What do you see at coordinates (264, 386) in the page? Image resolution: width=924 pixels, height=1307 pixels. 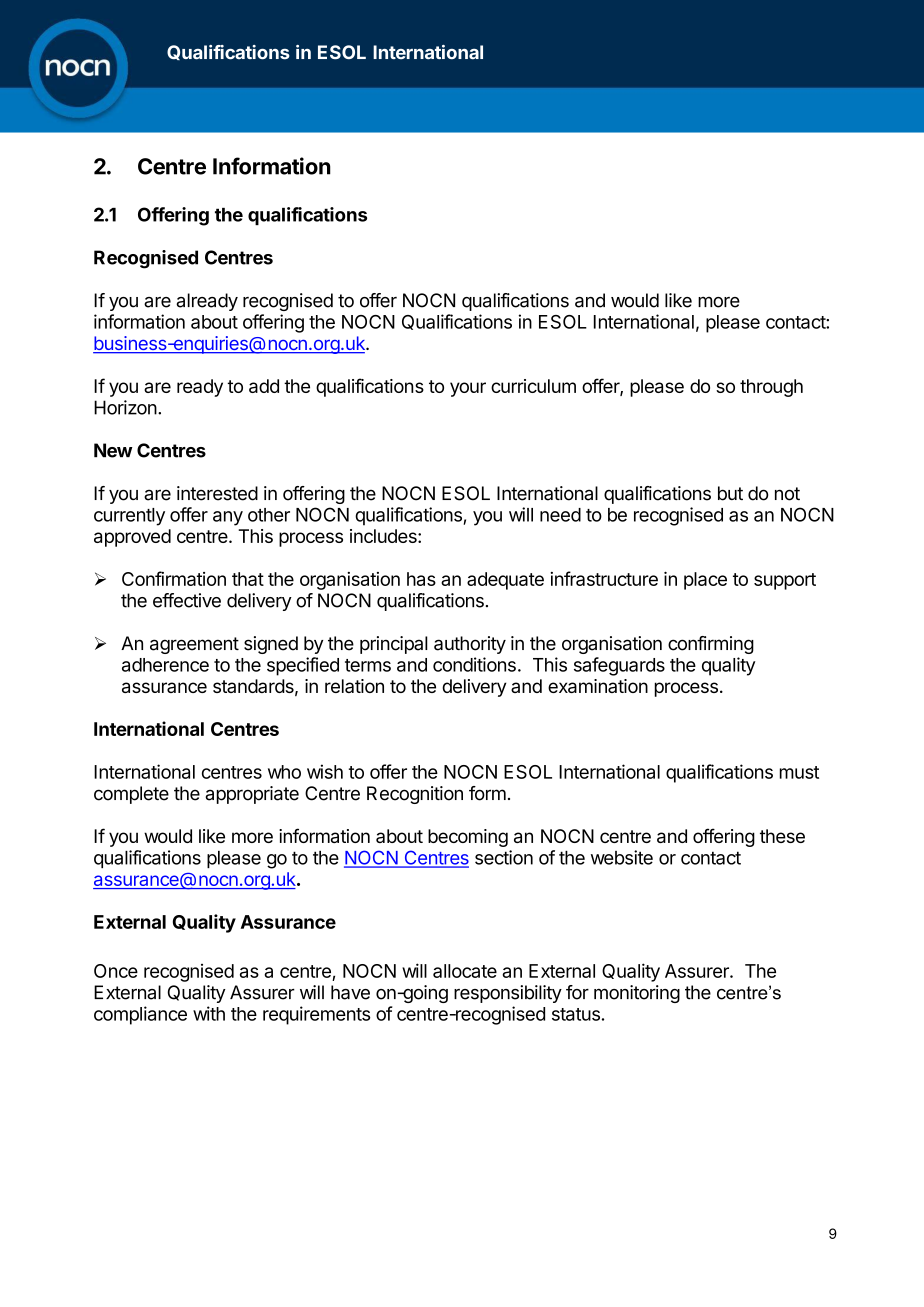 I see `add` at bounding box center [264, 386].
